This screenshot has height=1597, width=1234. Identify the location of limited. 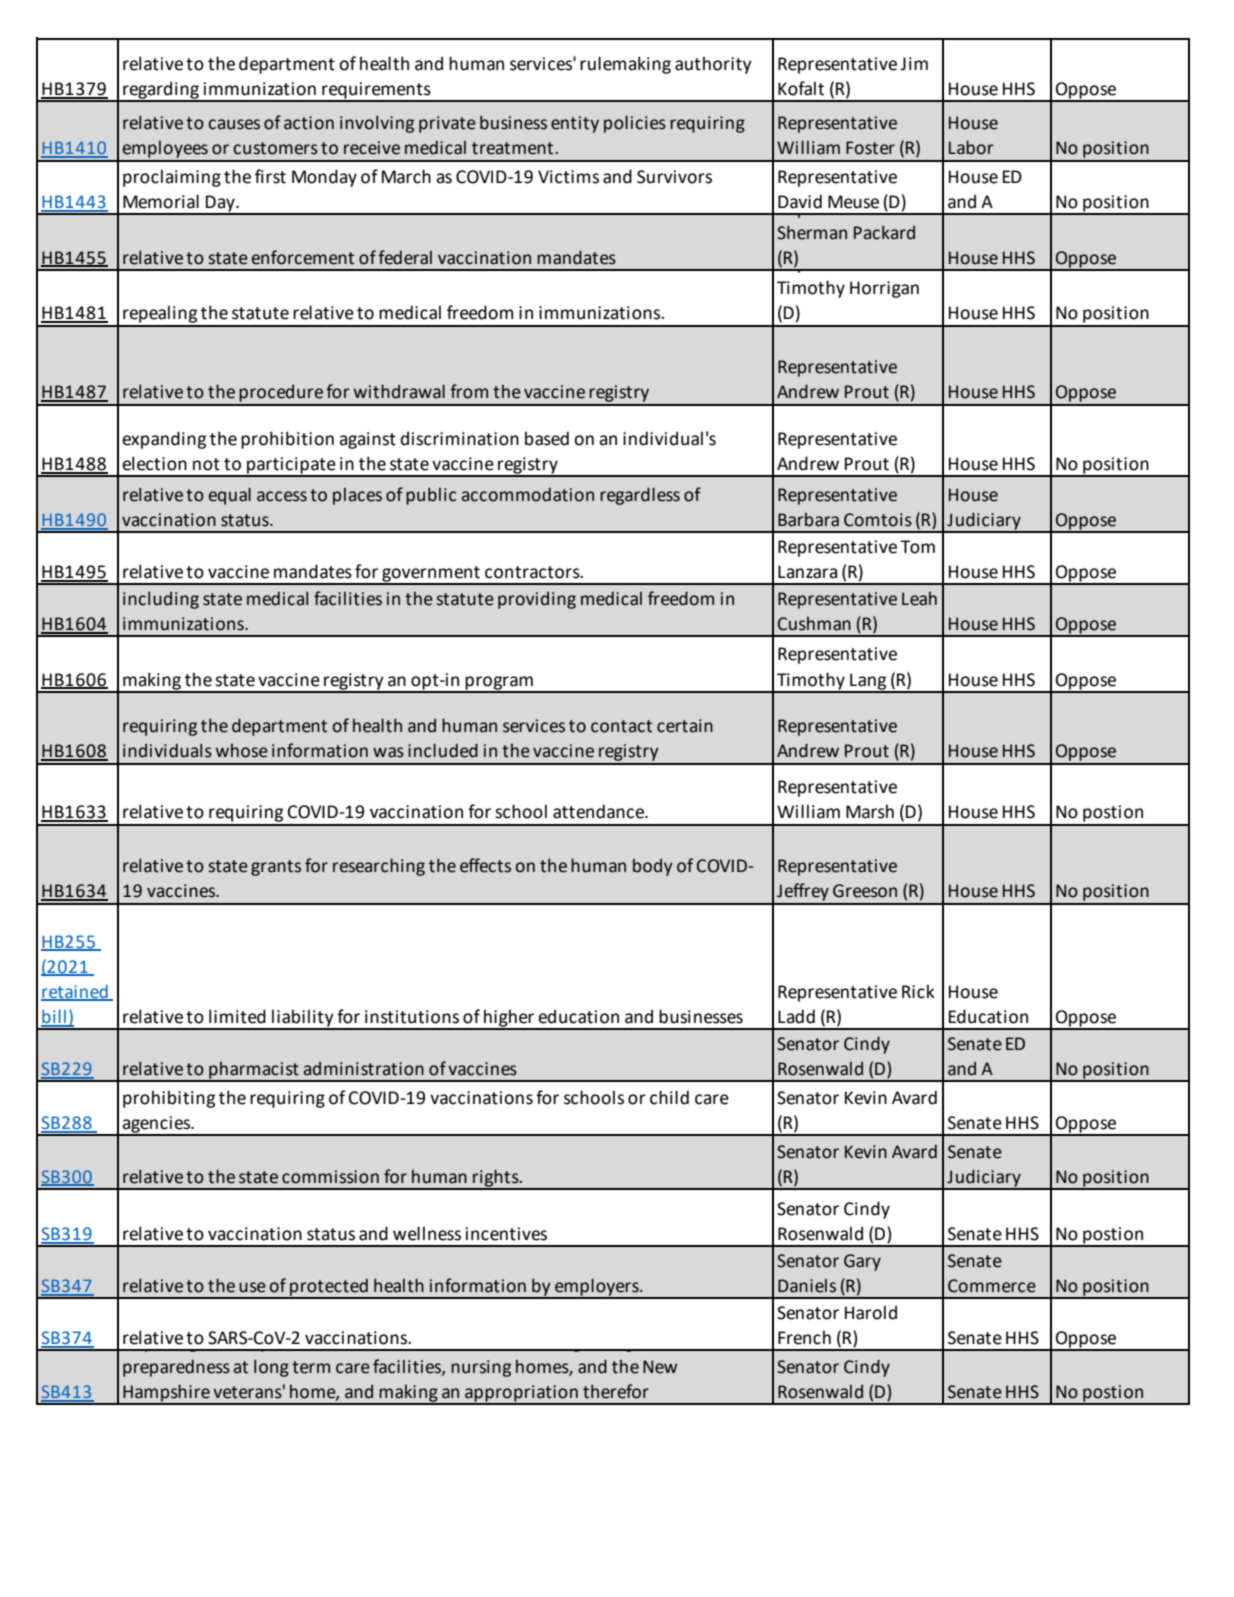
(237, 1016).
